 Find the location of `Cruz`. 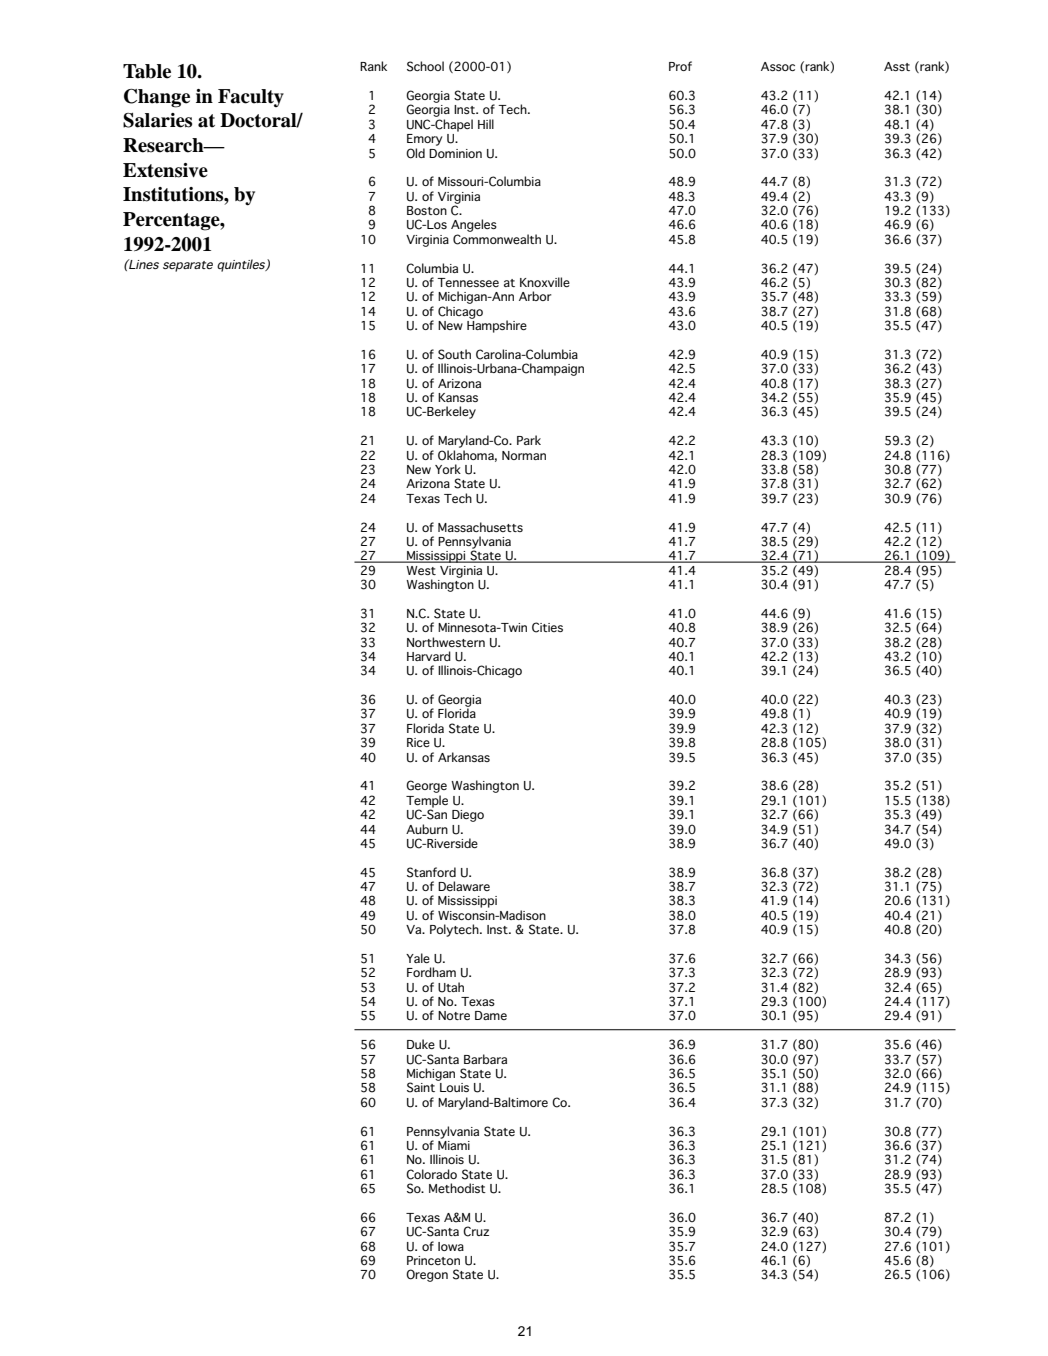

Cruz is located at coordinates (476, 1231).
